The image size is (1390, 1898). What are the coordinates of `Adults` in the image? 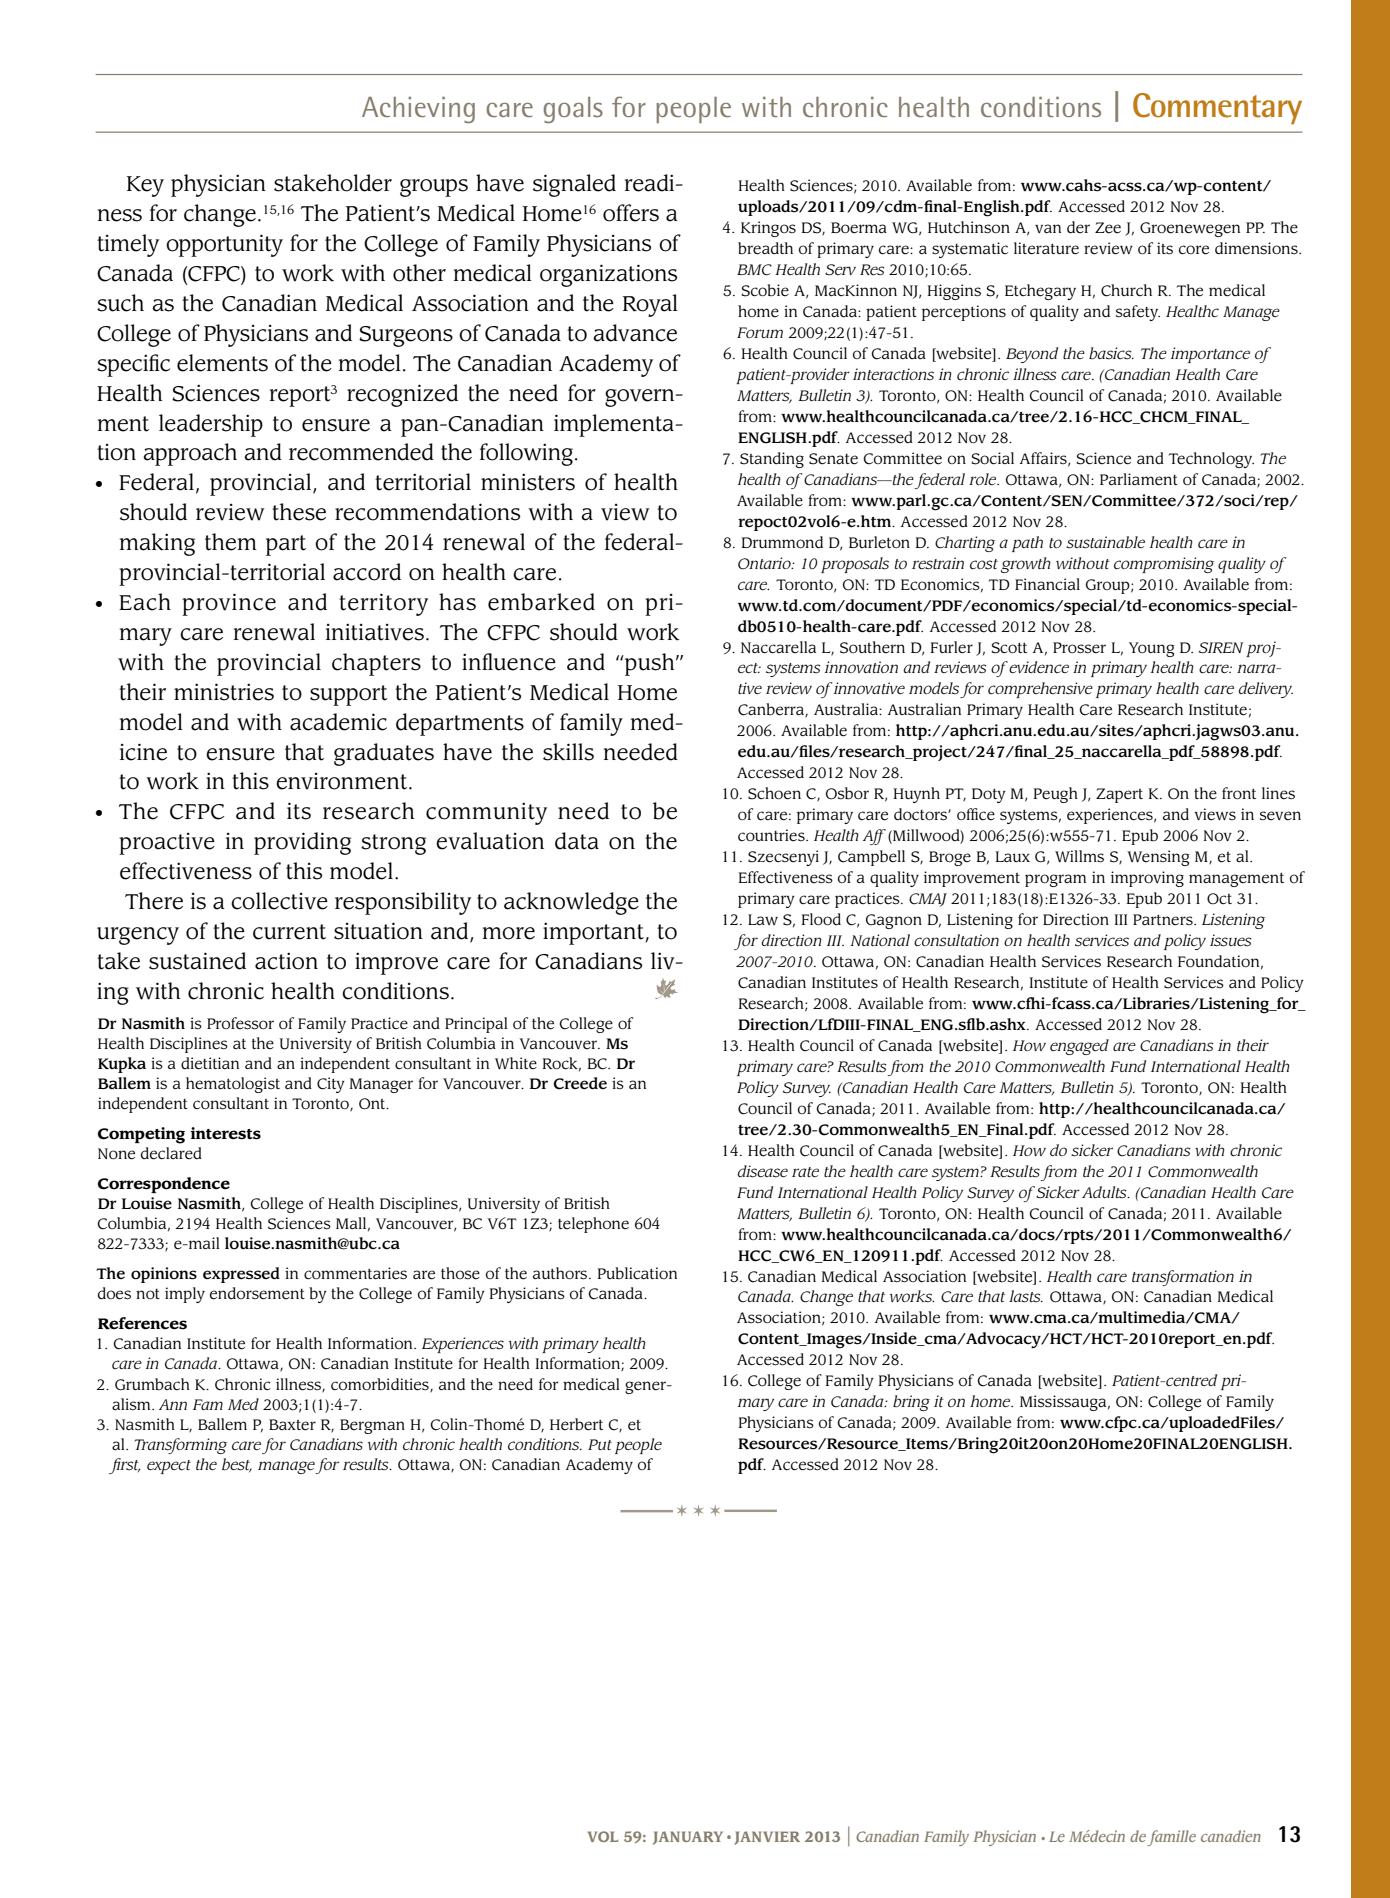 It's located at (1105, 1192).
